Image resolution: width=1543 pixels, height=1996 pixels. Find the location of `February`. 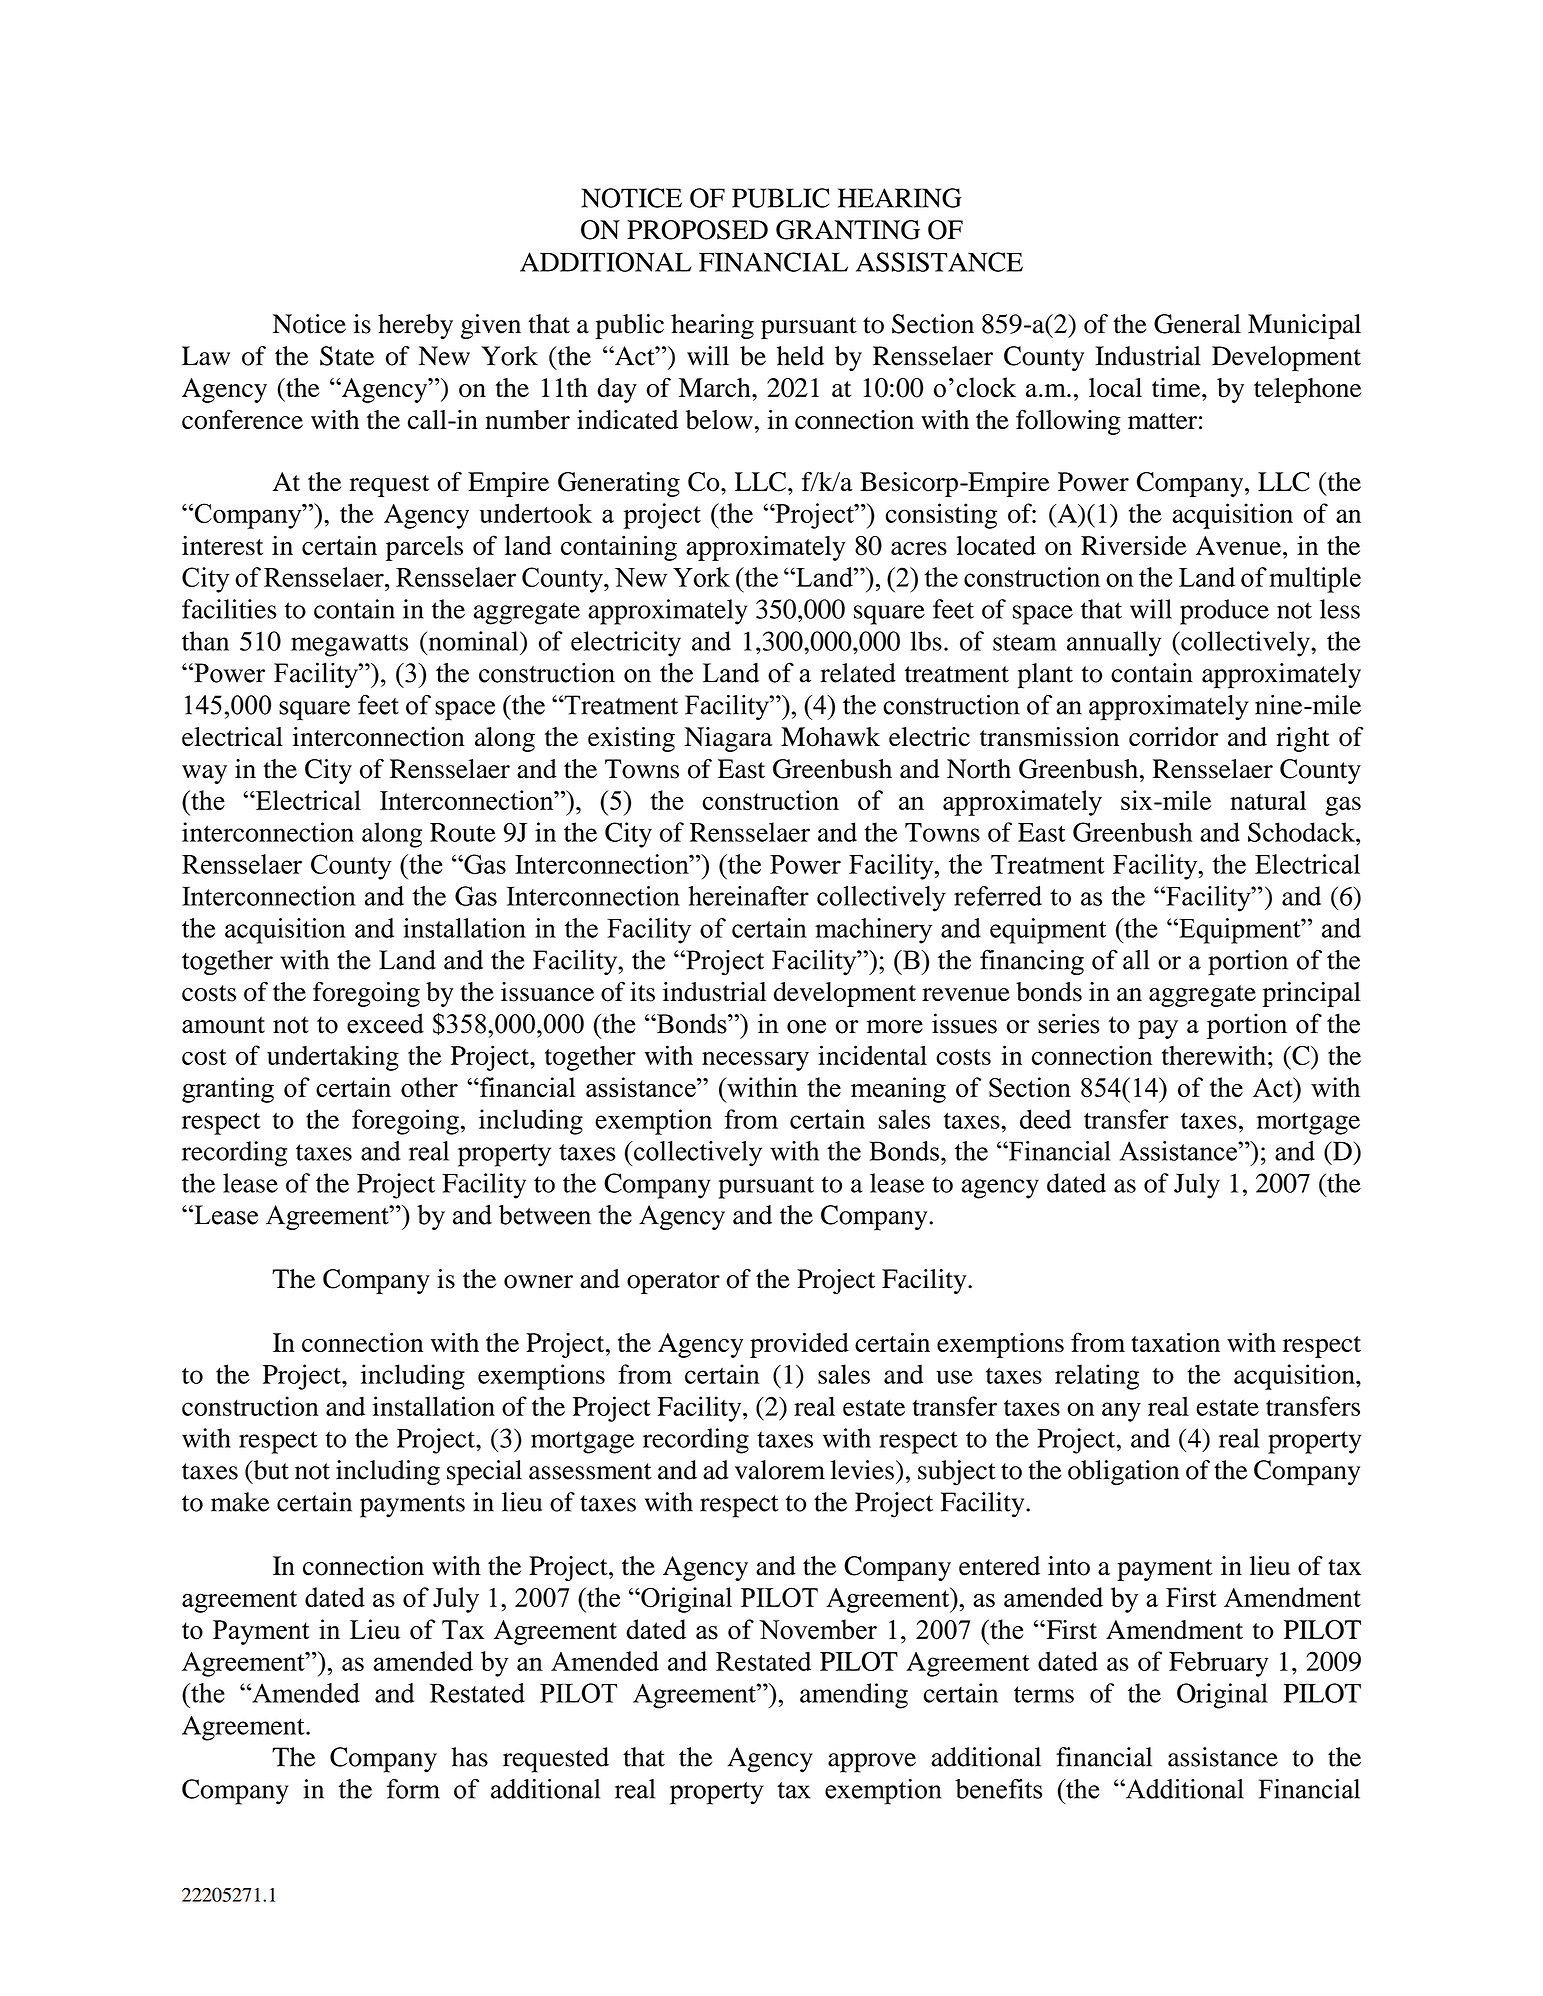

February is located at coordinates (1218, 1664).
